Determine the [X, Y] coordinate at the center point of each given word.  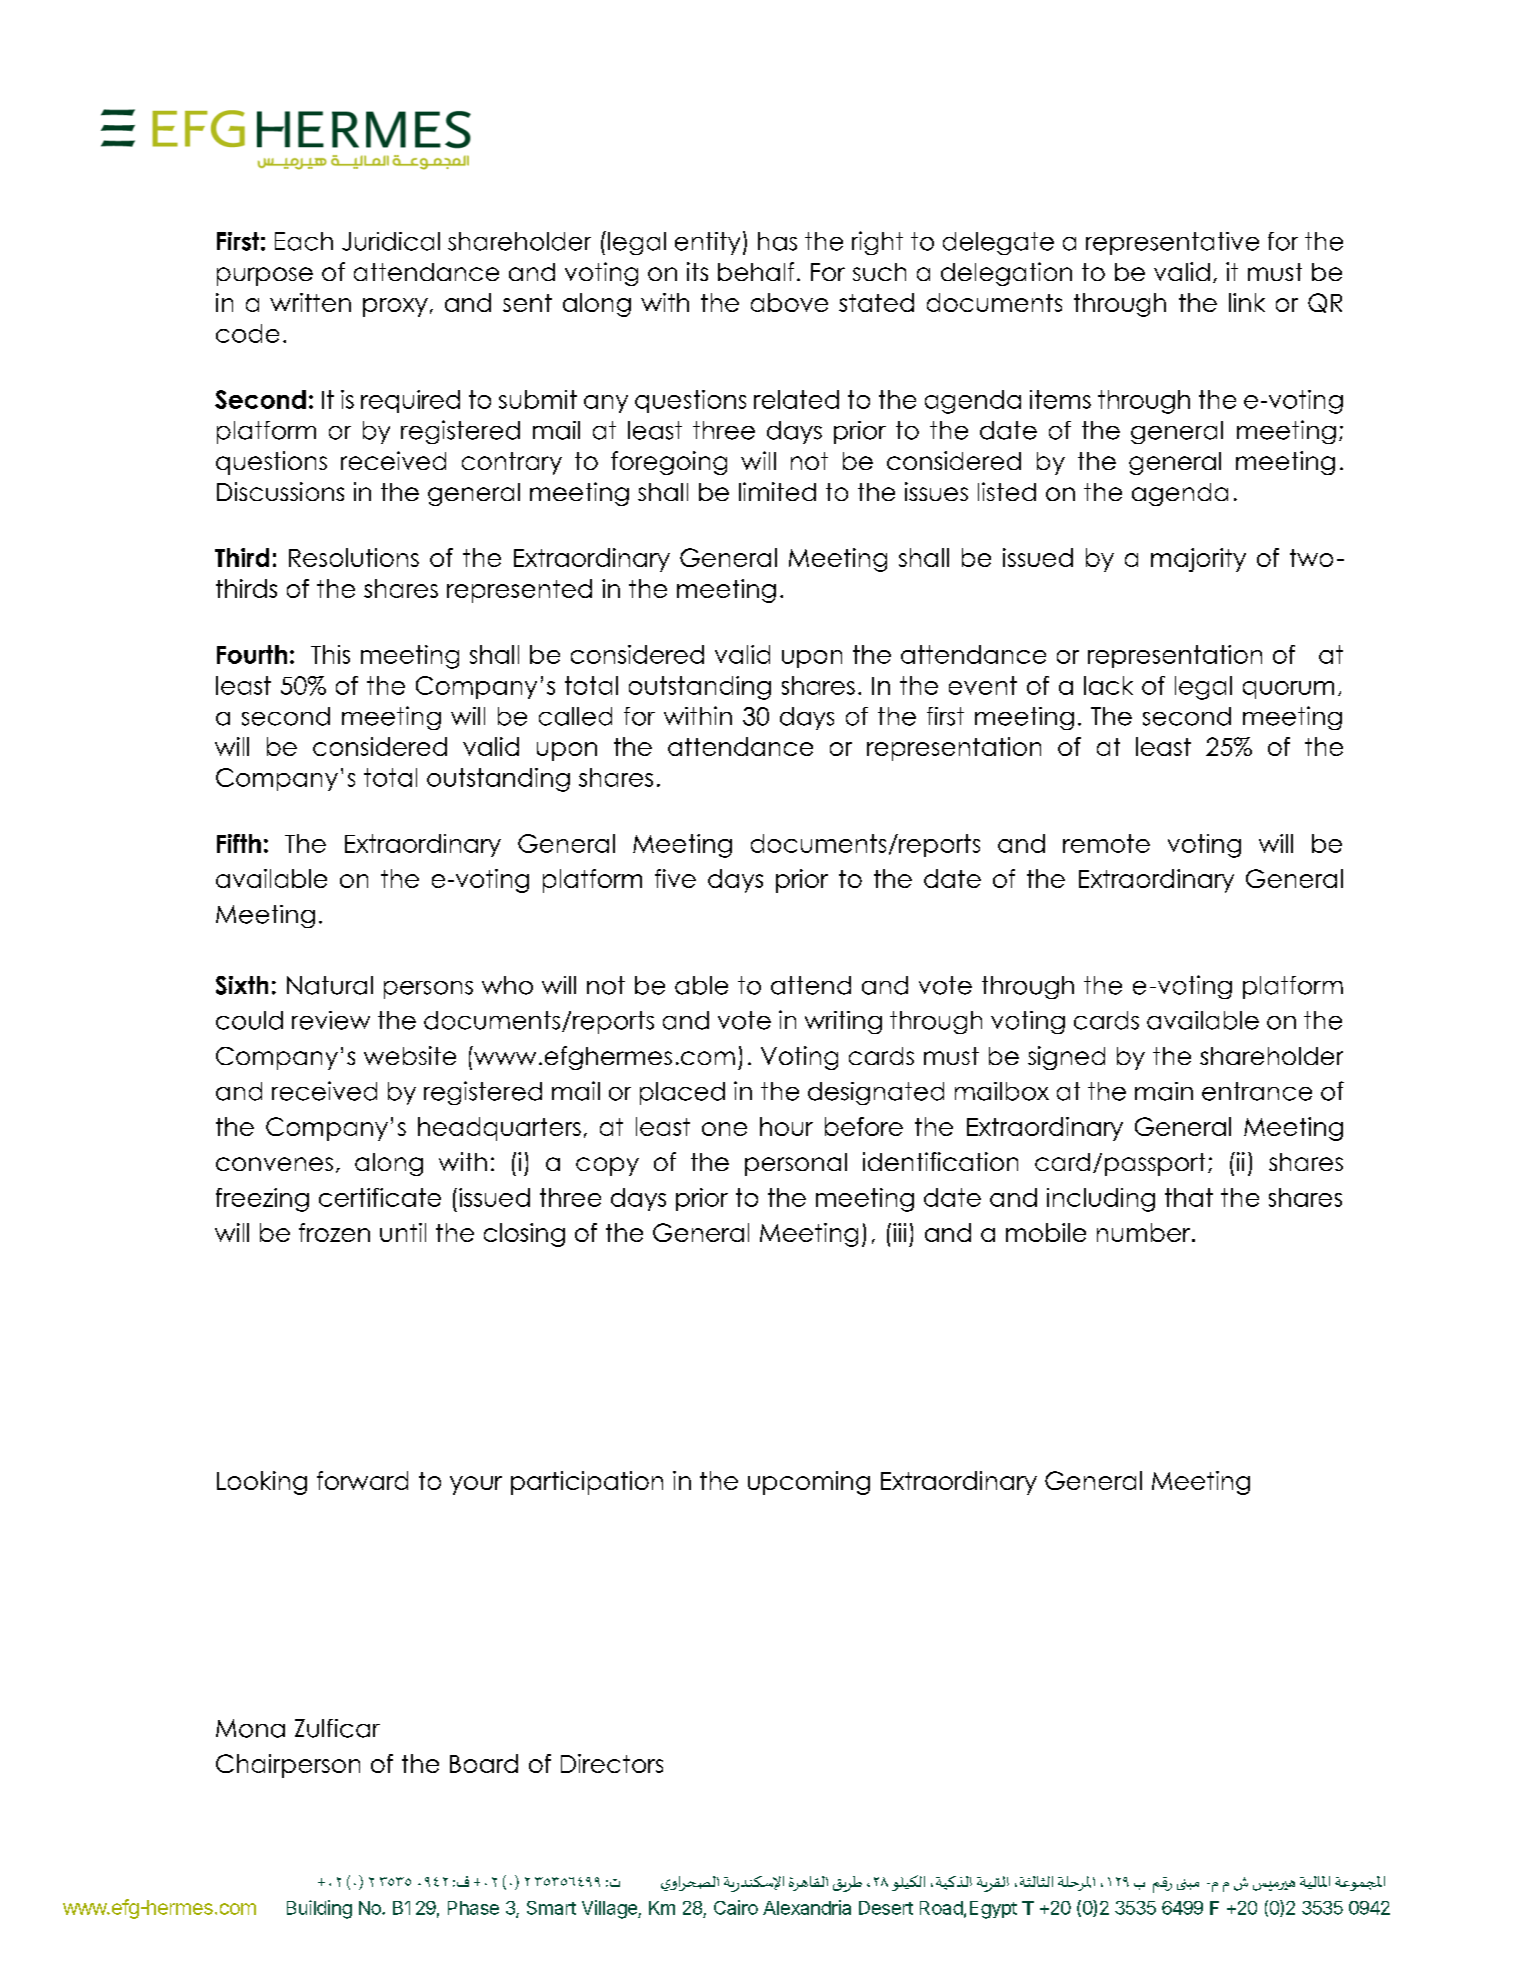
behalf [756, 271]
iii [899, 1232]
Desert [886, 1908]
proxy [395, 307]
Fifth [239, 843]
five [675, 878]
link [1247, 302]
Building [319, 1909]
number [1145, 1232]
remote [1106, 843]
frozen [334, 1232]
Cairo [736, 1907]
